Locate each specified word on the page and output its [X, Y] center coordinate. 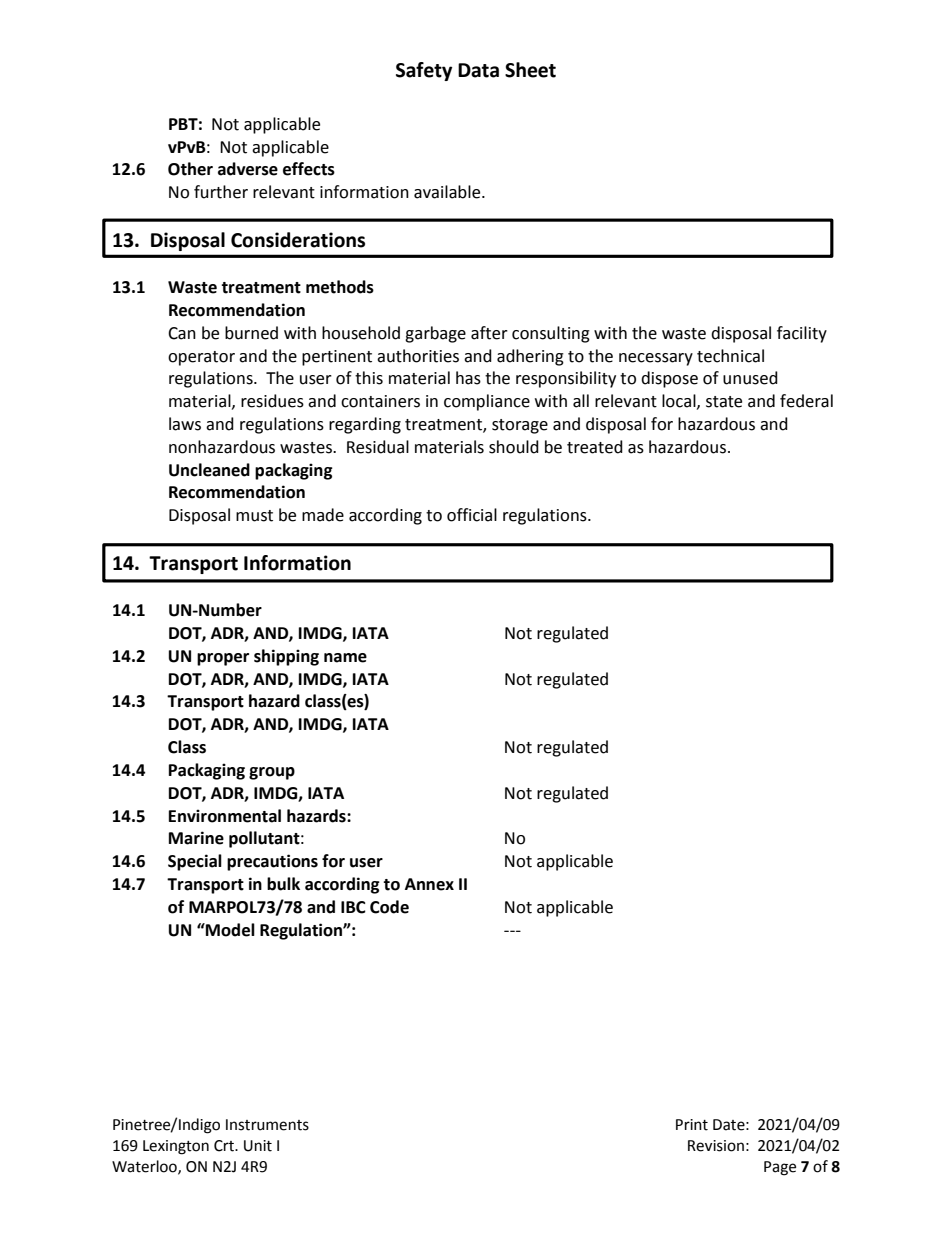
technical [730, 356]
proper [223, 659]
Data [478, 70]
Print [692, 1125]
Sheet [530, 70]
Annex [429, 884]
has [468, 378]
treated [595, 447]
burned [251, 333]
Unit [258, 1146]
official [472, 515]
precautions [272, 862]
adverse [248, 169]
